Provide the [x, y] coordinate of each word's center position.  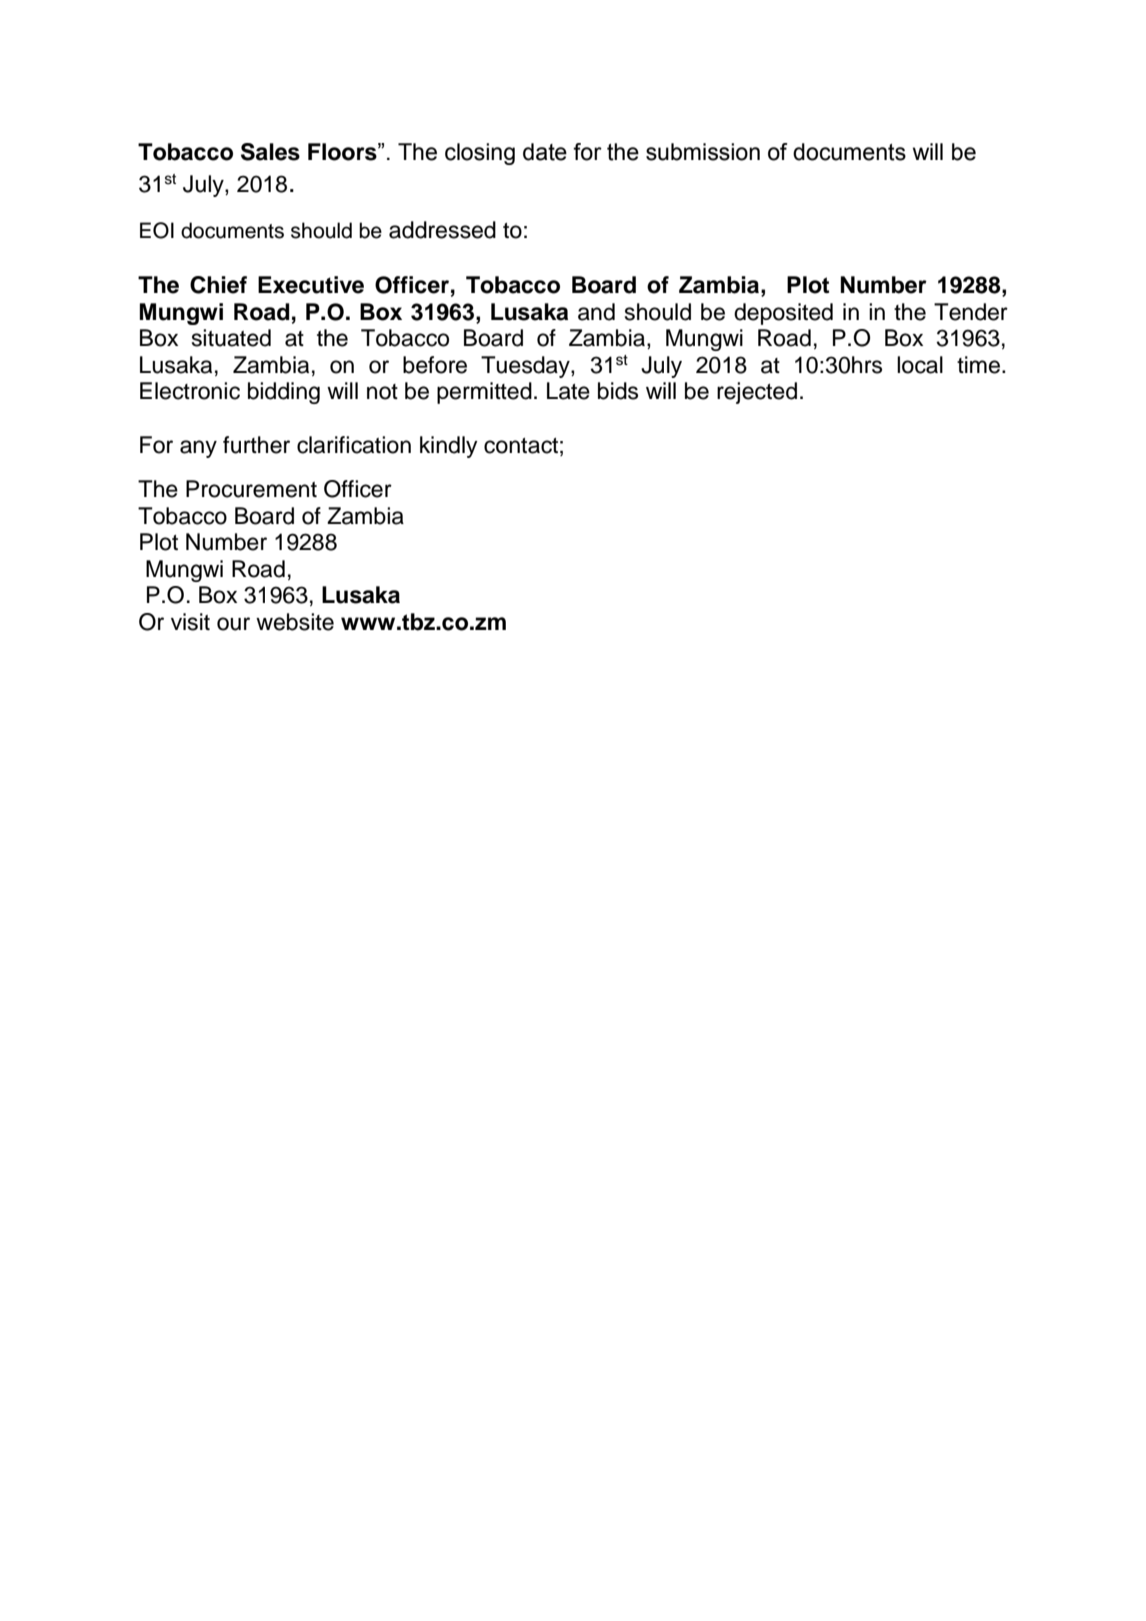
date [545, 152]
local [920, 365]
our [233, 624]
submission [703, 152]
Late [568, 391]
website [295, 622]
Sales [270, 152]
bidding [284, 393]
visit [190, 622]
